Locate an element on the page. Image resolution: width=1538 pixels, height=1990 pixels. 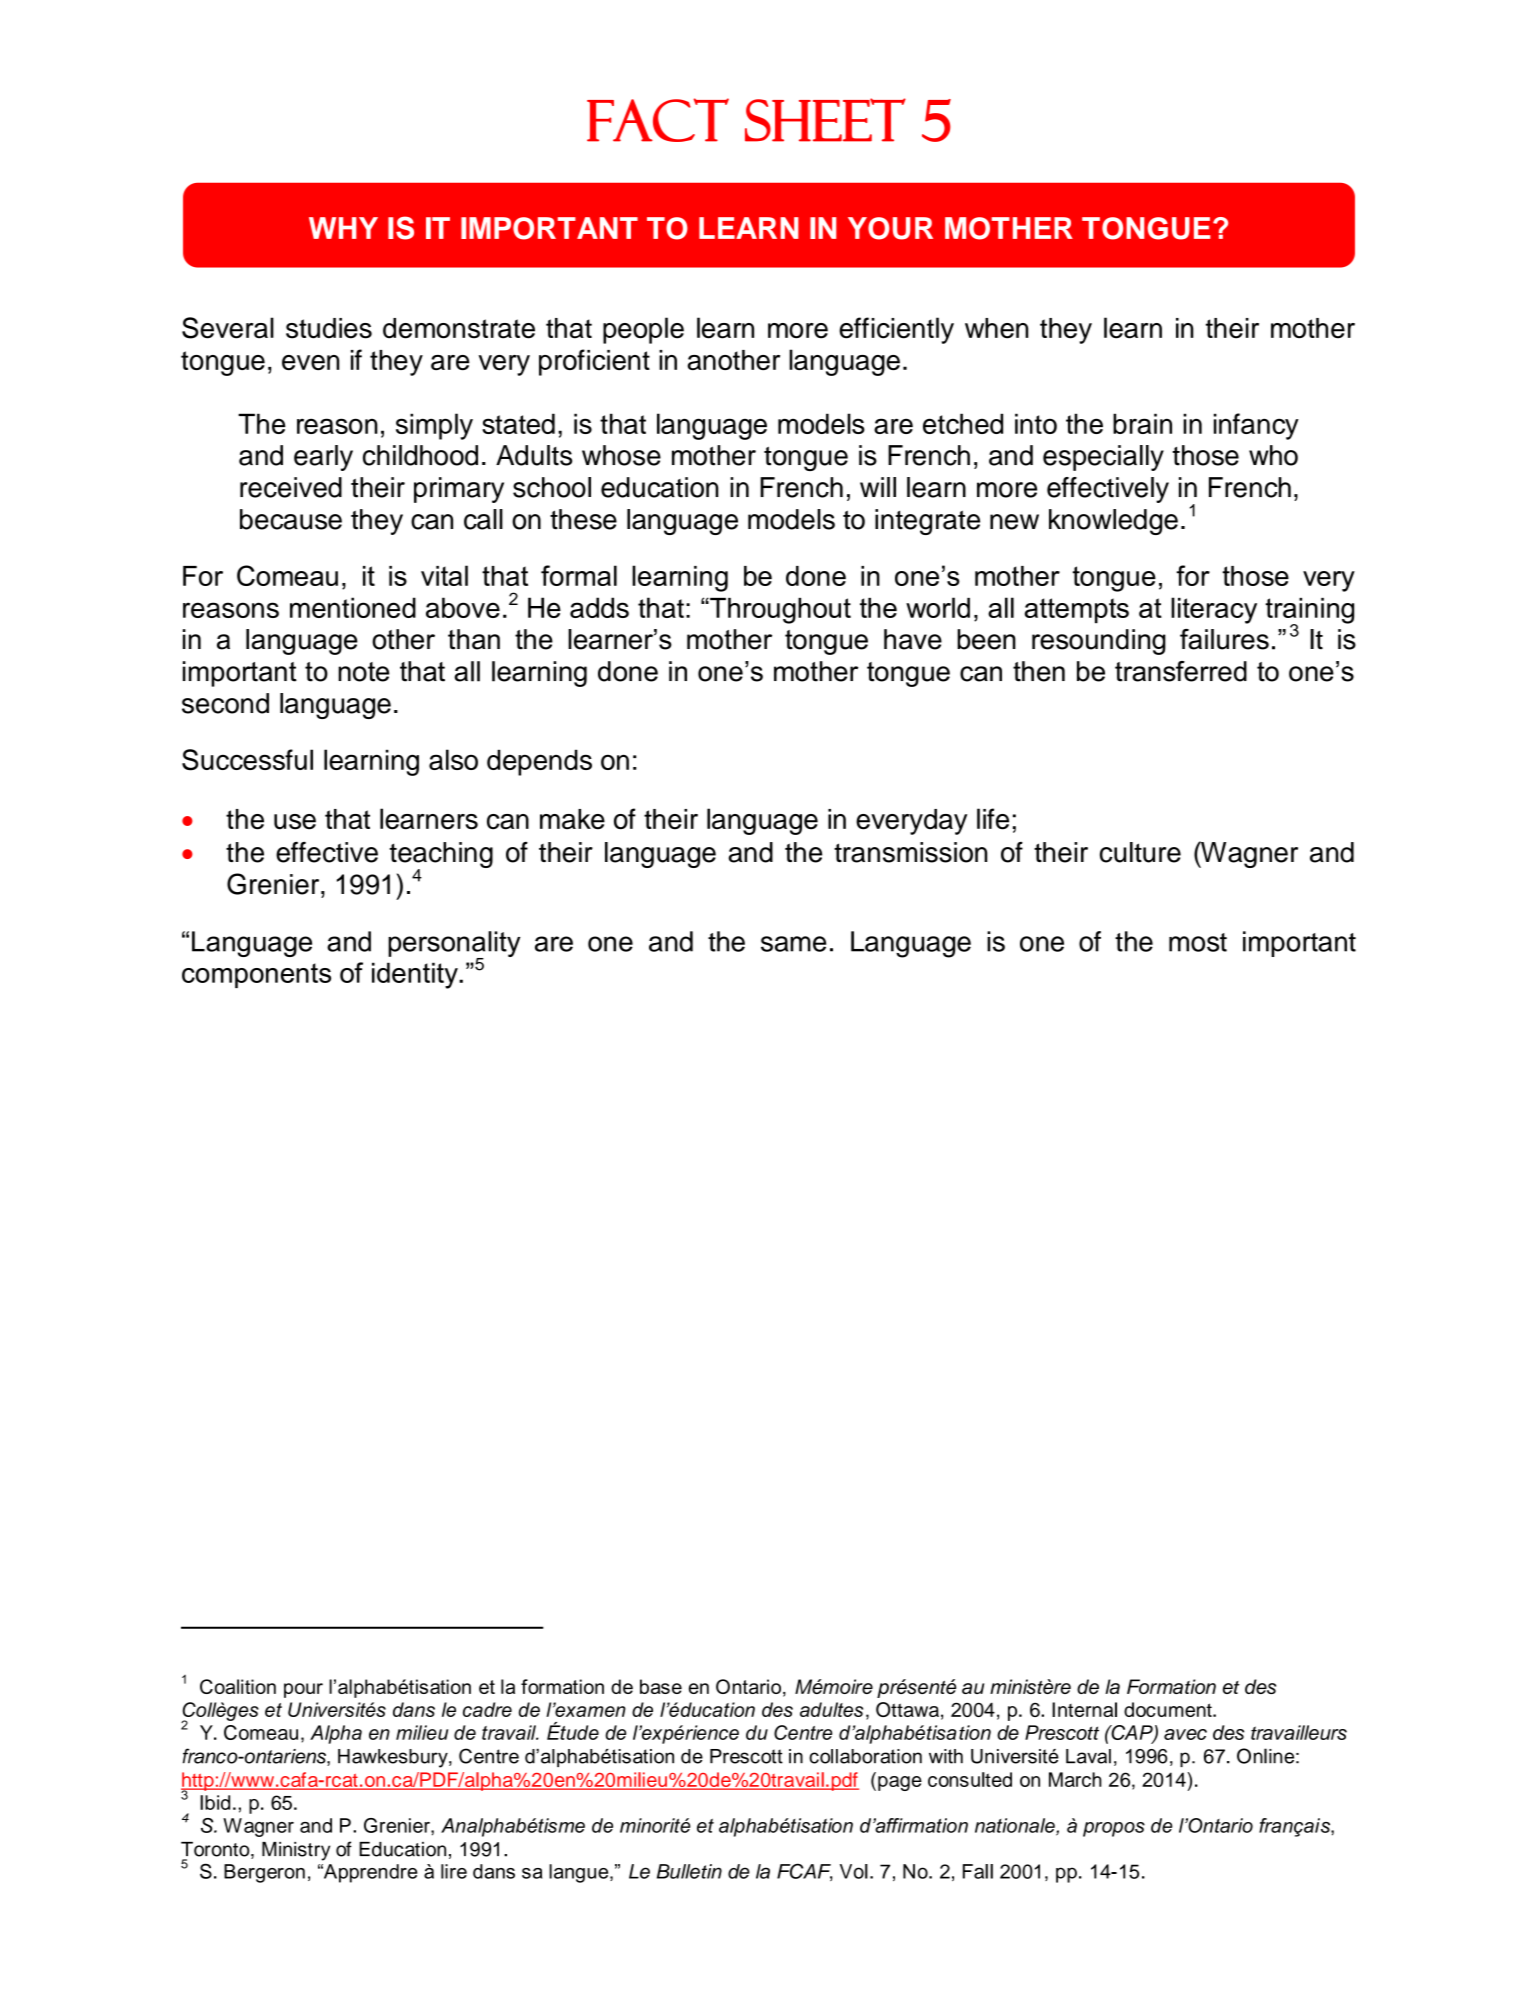
when is located at coordinates (996, 328).
